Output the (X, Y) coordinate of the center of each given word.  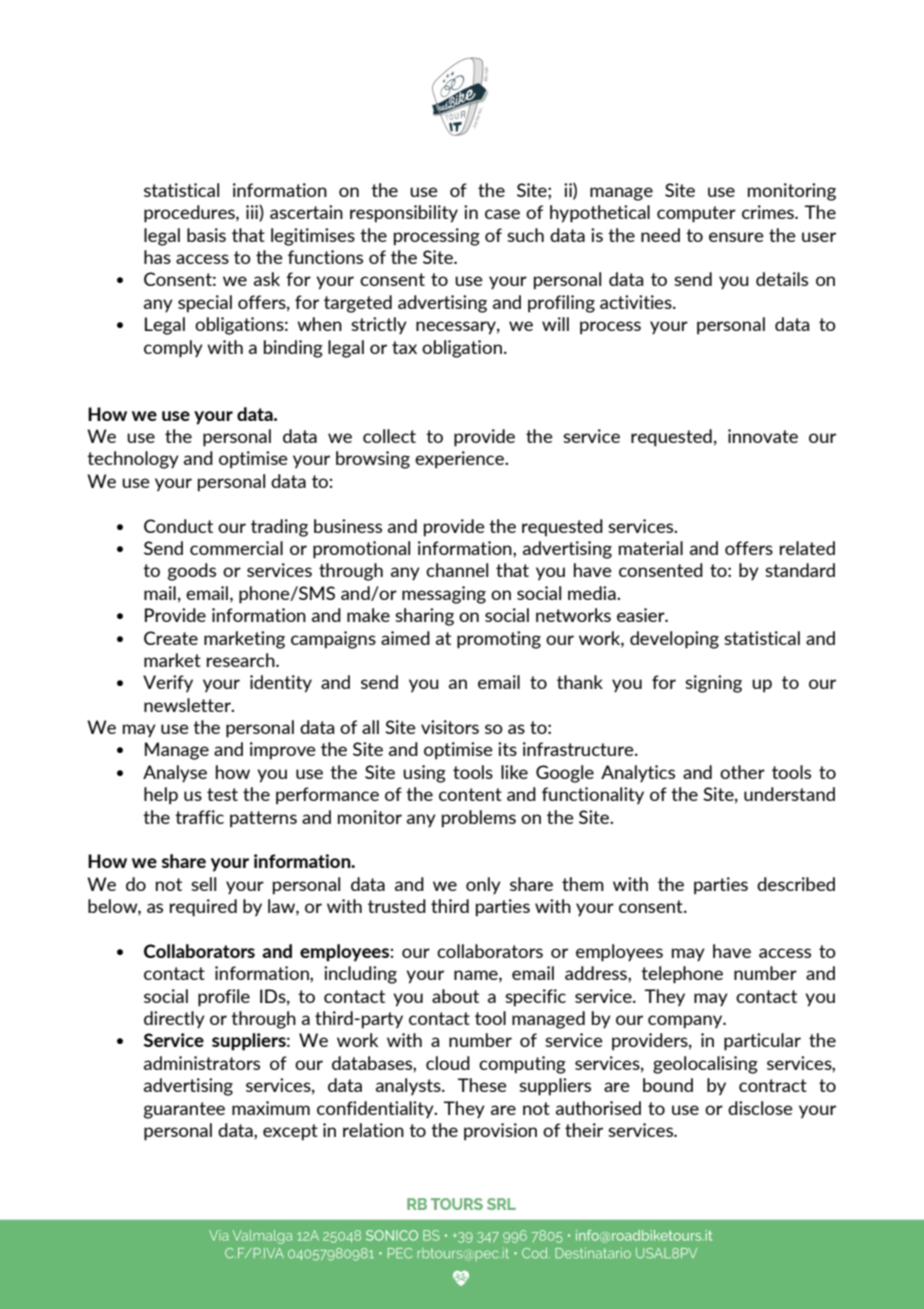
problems (479, 819)
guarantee (184, 1110)
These (482, 1085)
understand (789, 794)
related (807, 548)
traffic (199, 817)
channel (457, 570)
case (502, 214)
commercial (236, 548)
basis (206, 235)
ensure (736, 237)
